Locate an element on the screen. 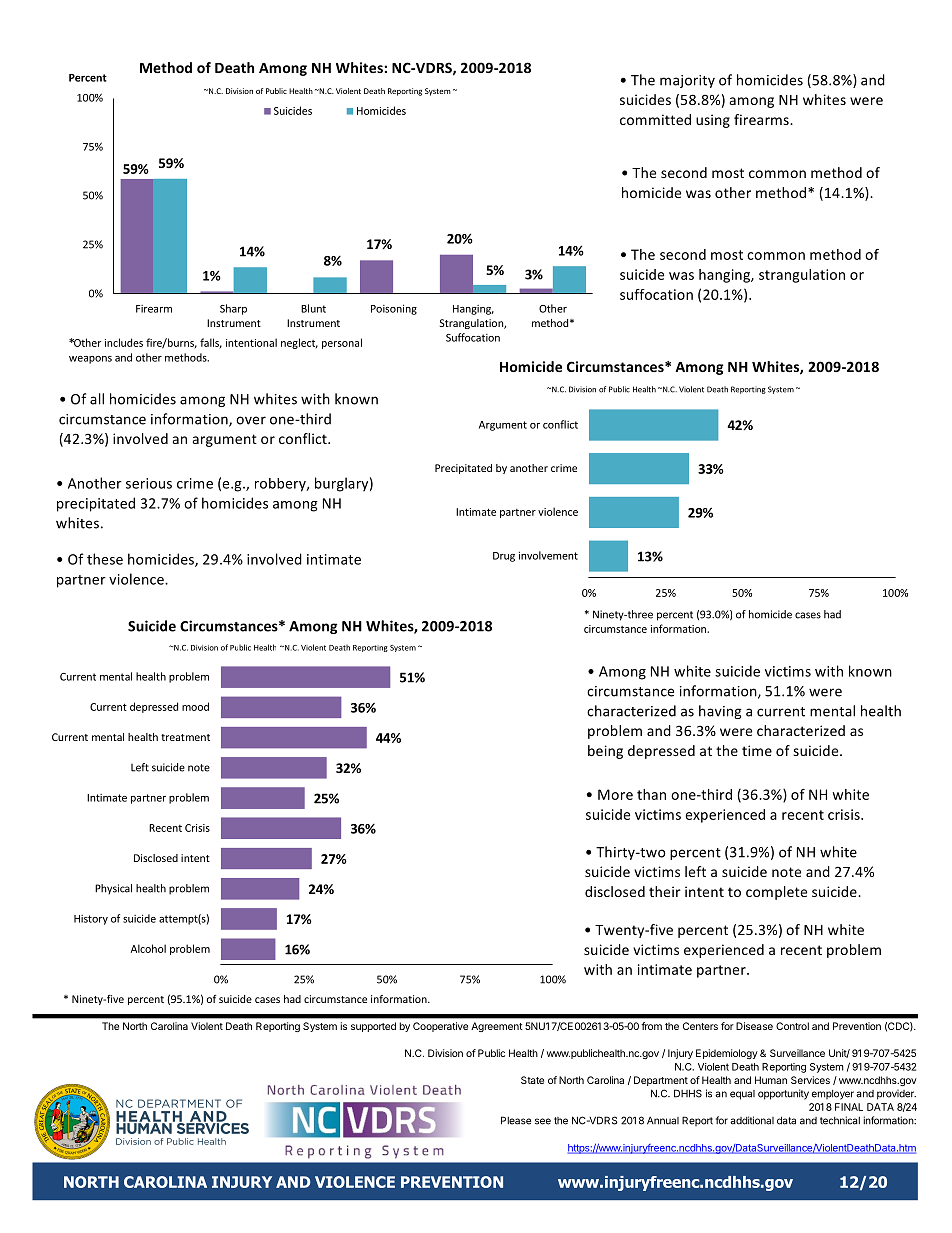 The height and width of the screenshot is (1233, 952). includes is located at coordinates (124, 342).
